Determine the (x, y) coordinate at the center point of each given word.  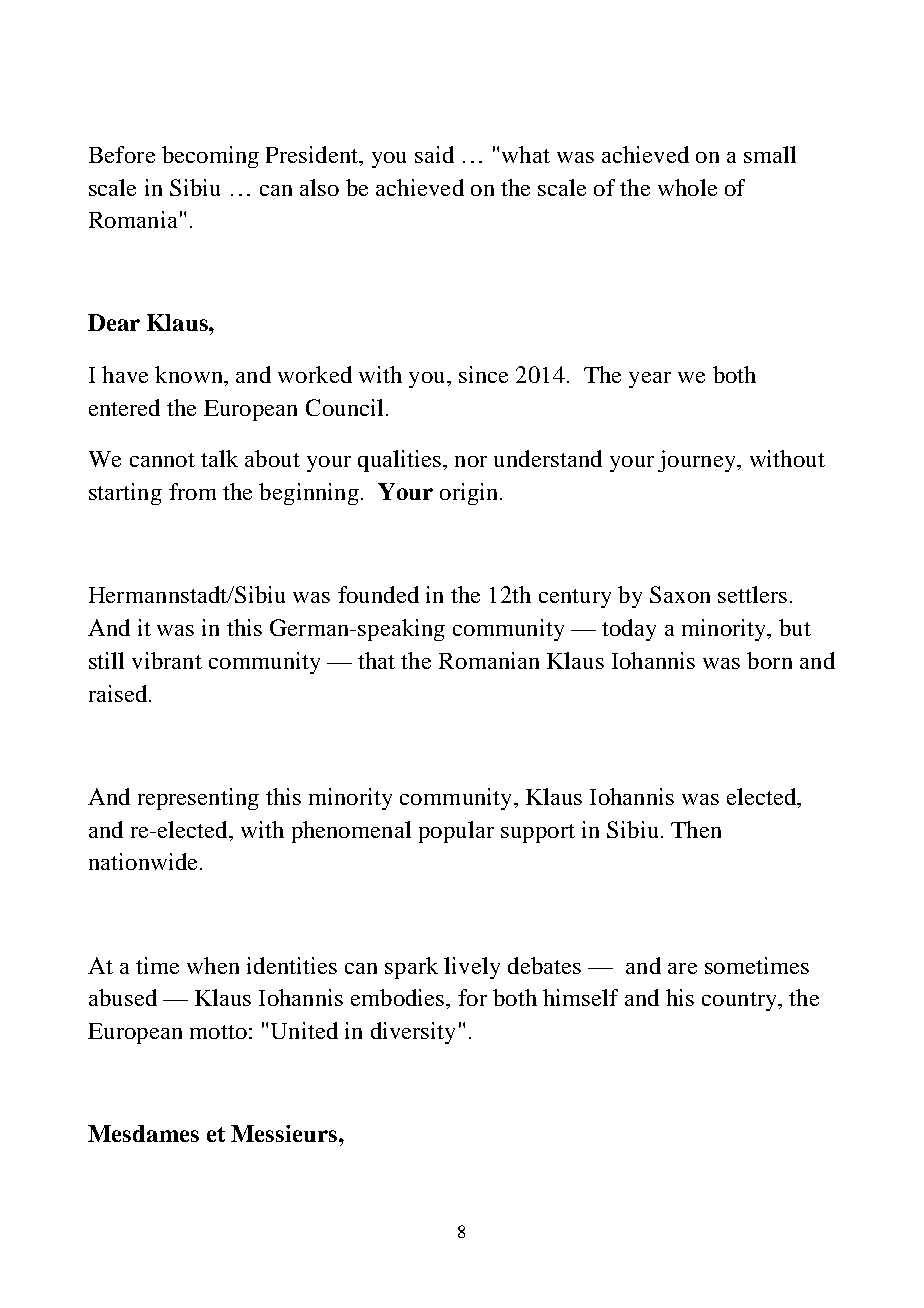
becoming (210, 157)
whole (687, 187)
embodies (399, 997)
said (434, 154)
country (740, 1001)
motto (218, 1032)
